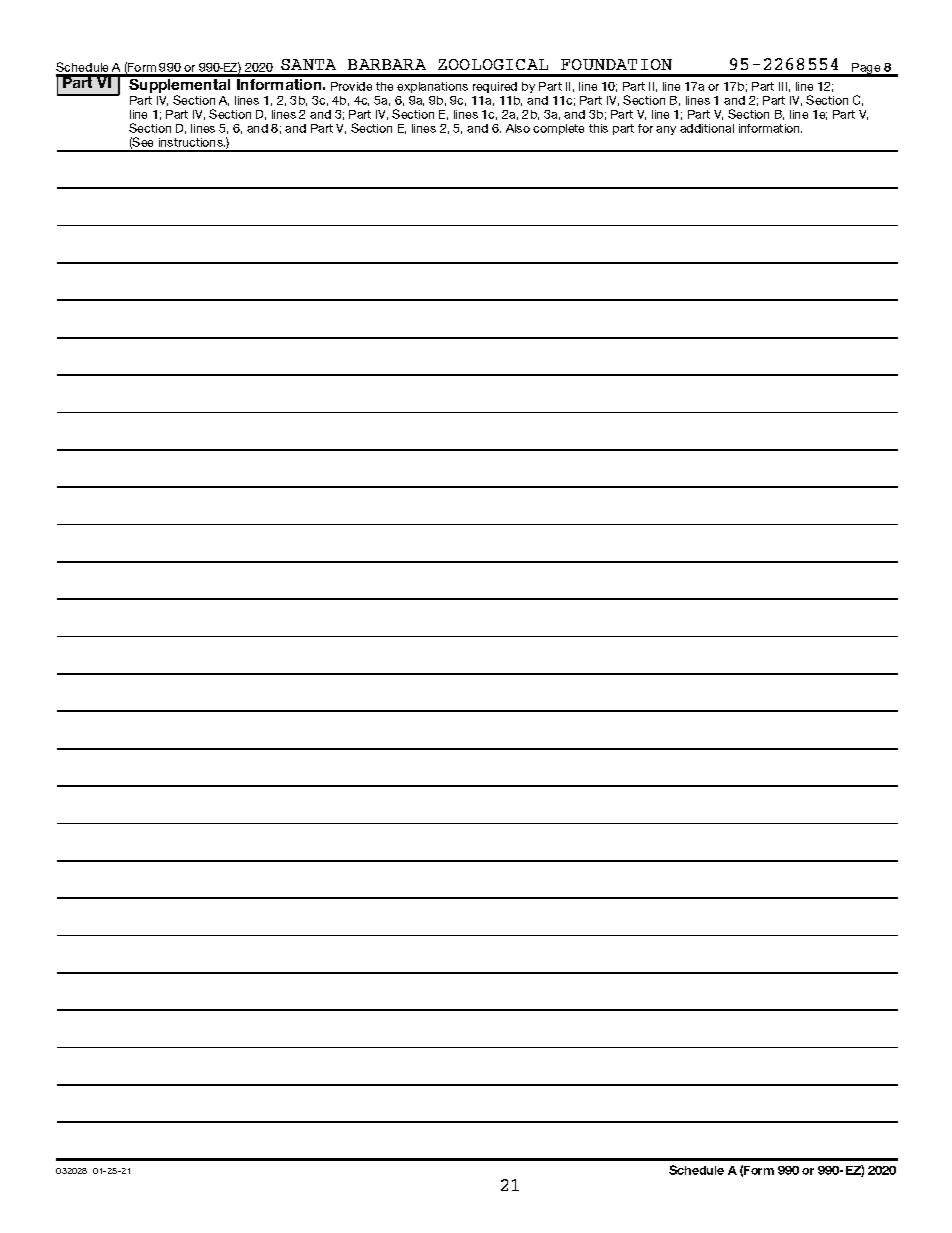 Image resolution: width=952 pixels, height=1233 pixels. What do you see at coordinates (432, 87) in the screenshot?
I see `explanations` at bounding box center [432, 87].
